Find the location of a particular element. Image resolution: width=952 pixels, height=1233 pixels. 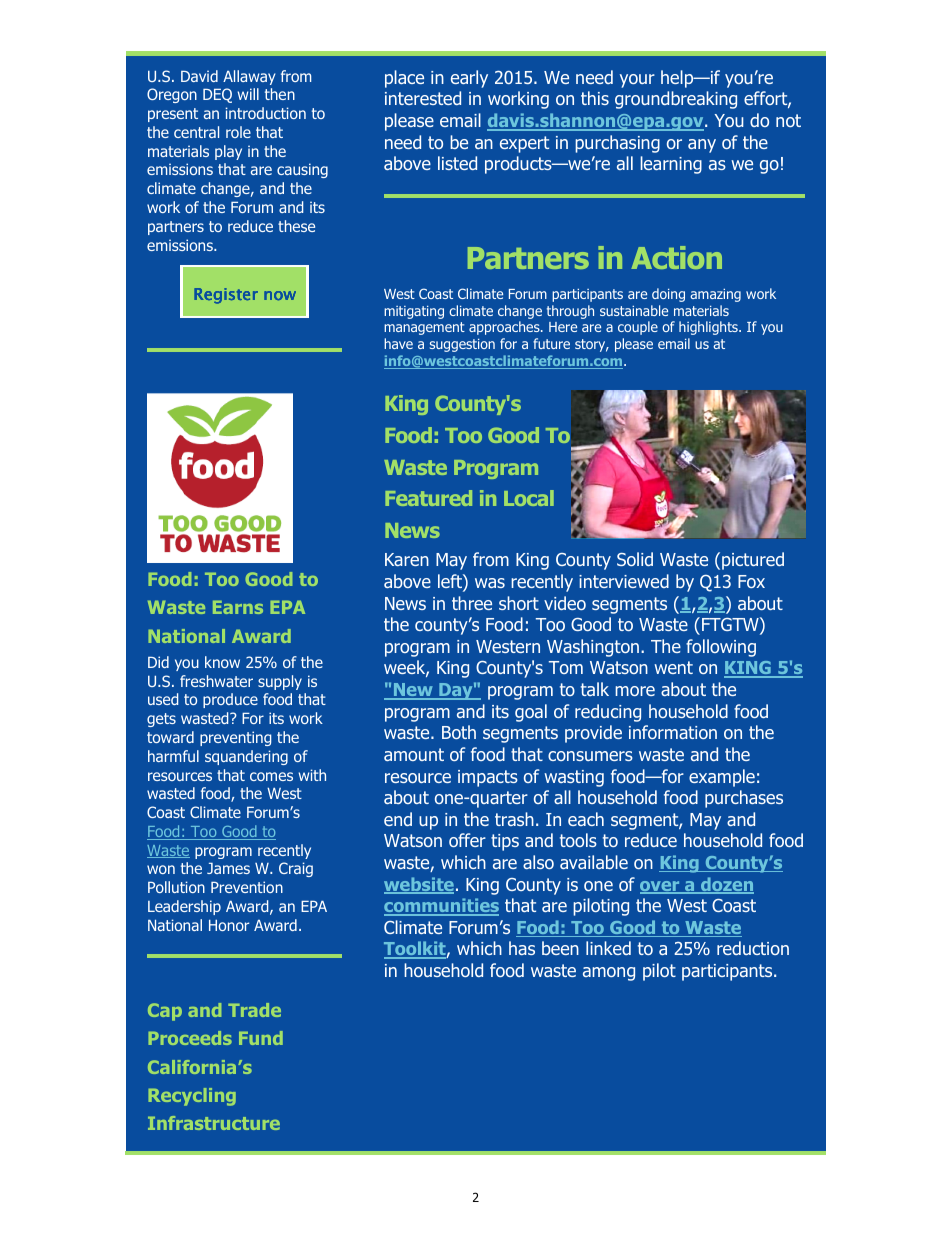

highlights is located at coordinates (709, 328).
